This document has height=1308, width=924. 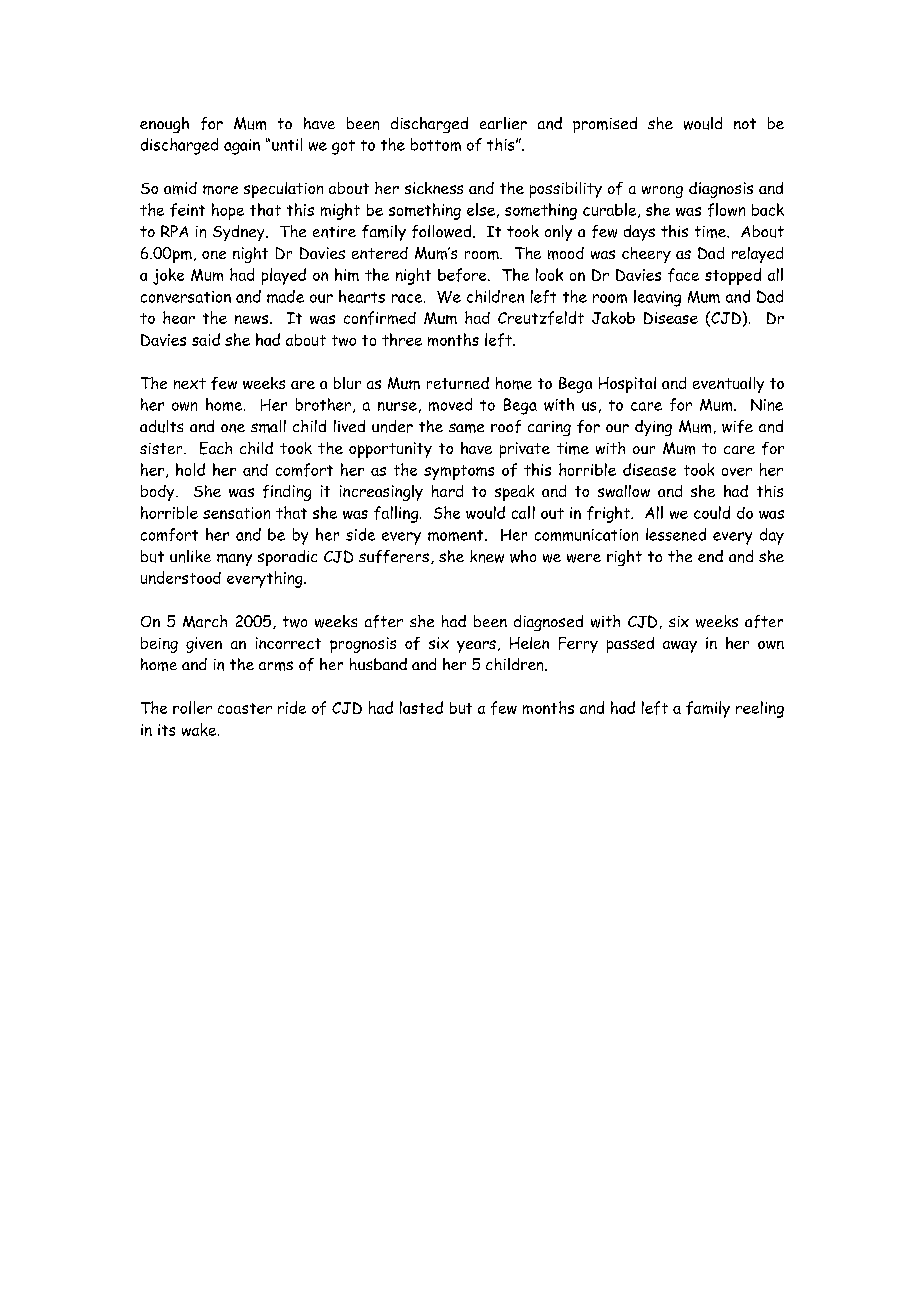 What do you see at coordinates (745, 123) in the document?
I see `not` at bounding box center [745, 123].
